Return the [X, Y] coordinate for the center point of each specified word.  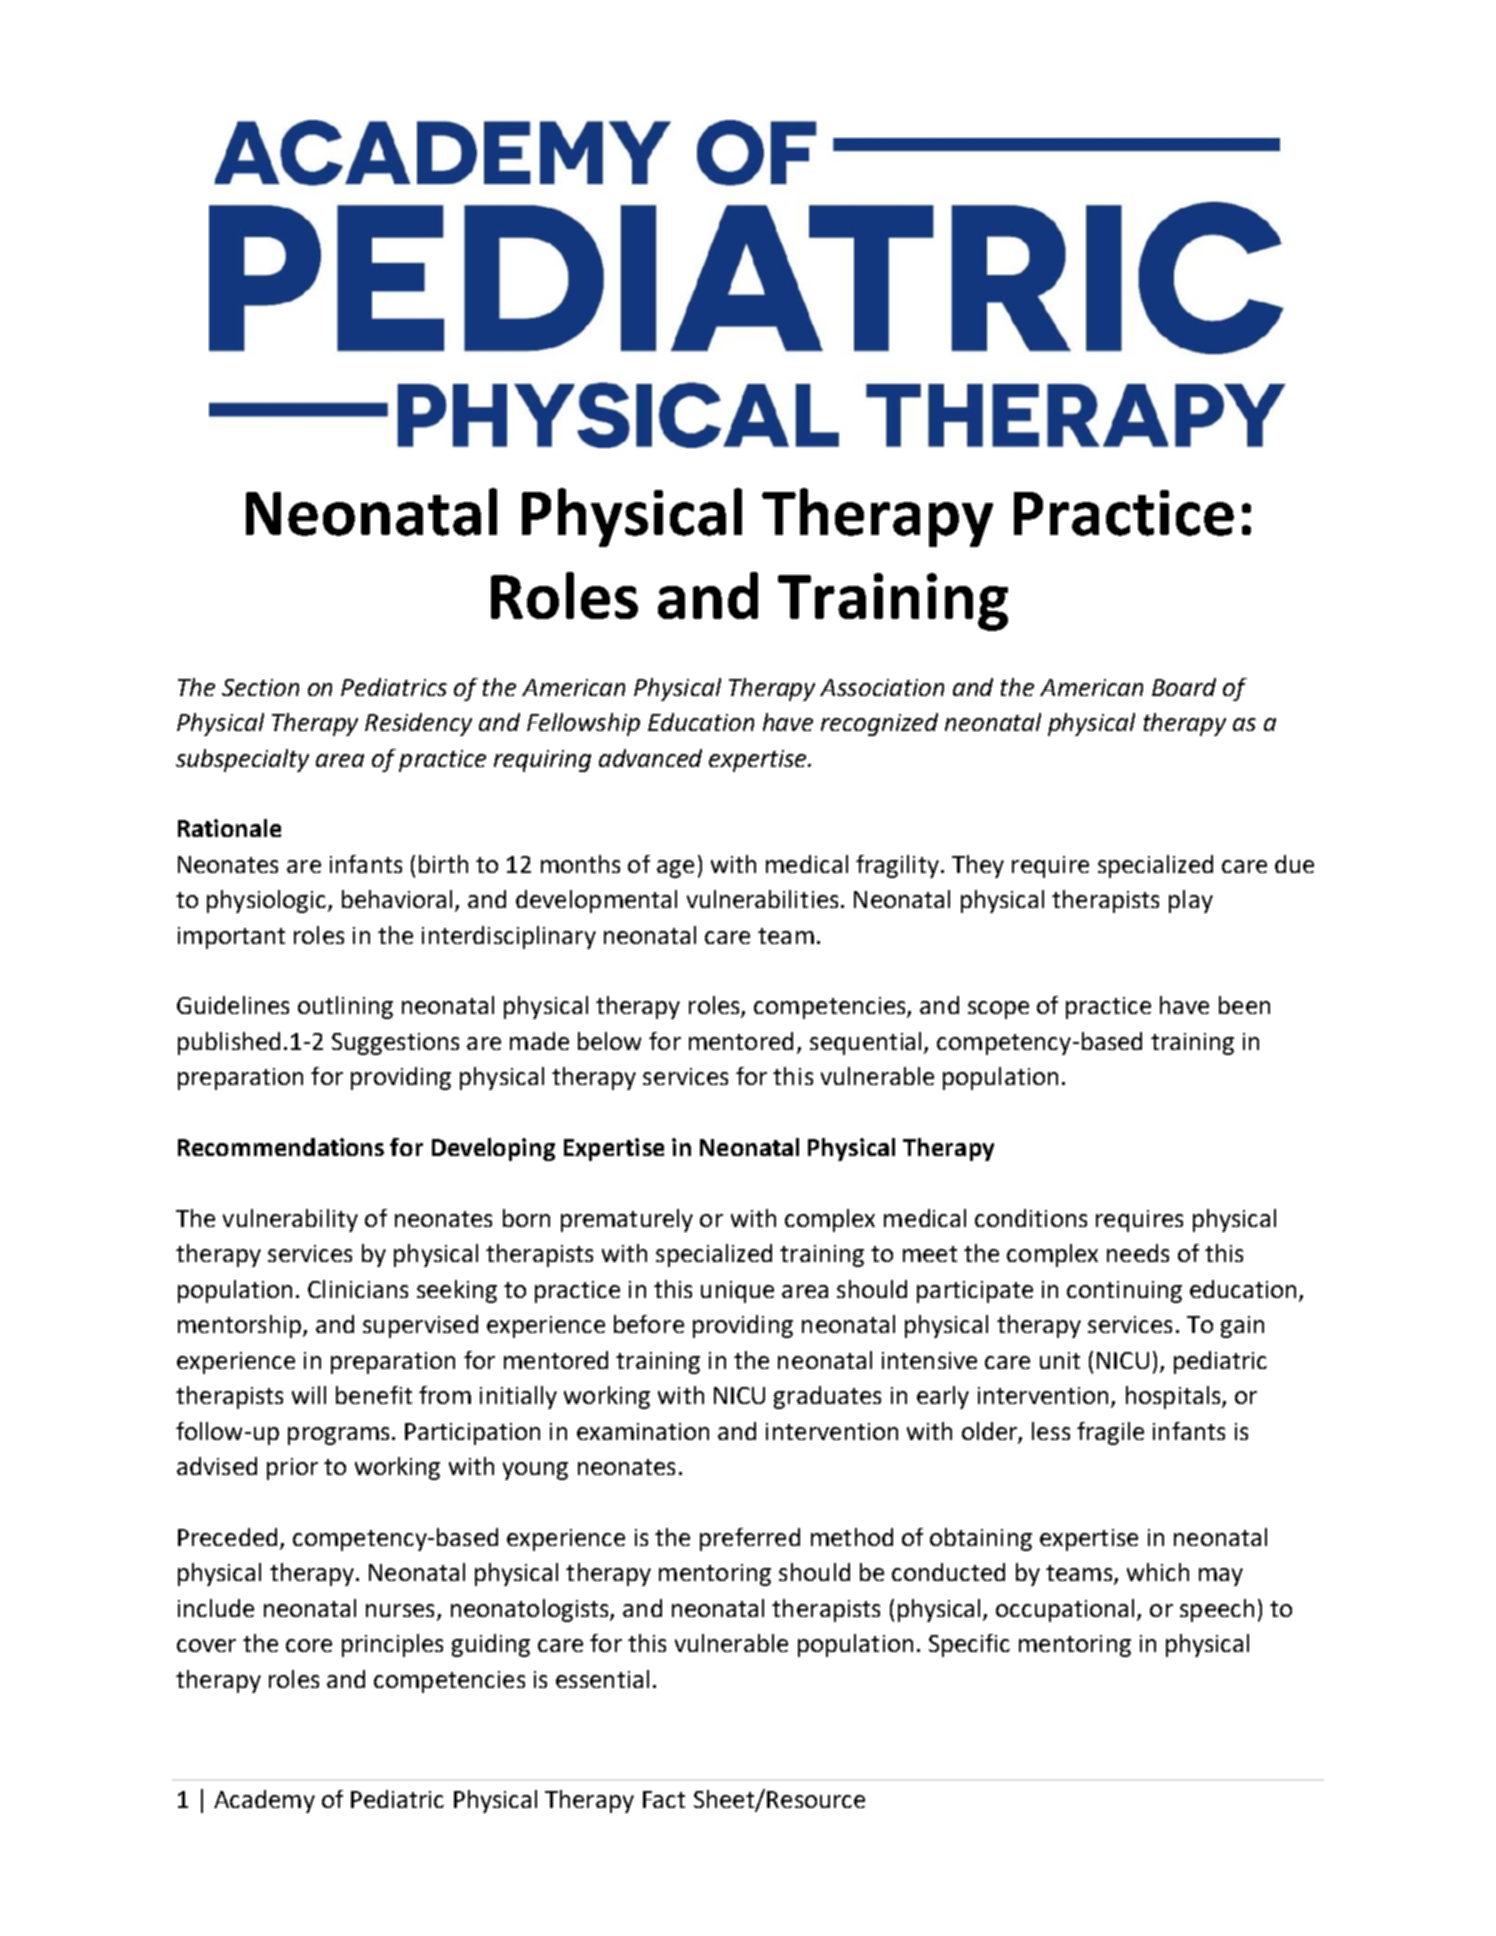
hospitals [1174, 1397]
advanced [650, 758]
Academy [264, 1801]
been [1244, 1005]
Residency [418, 724]
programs [338, 1436]
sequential [865, 1043]
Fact [664, 1799]
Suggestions [395, 1044]
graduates [827, 1397]
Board [1184, 687]
